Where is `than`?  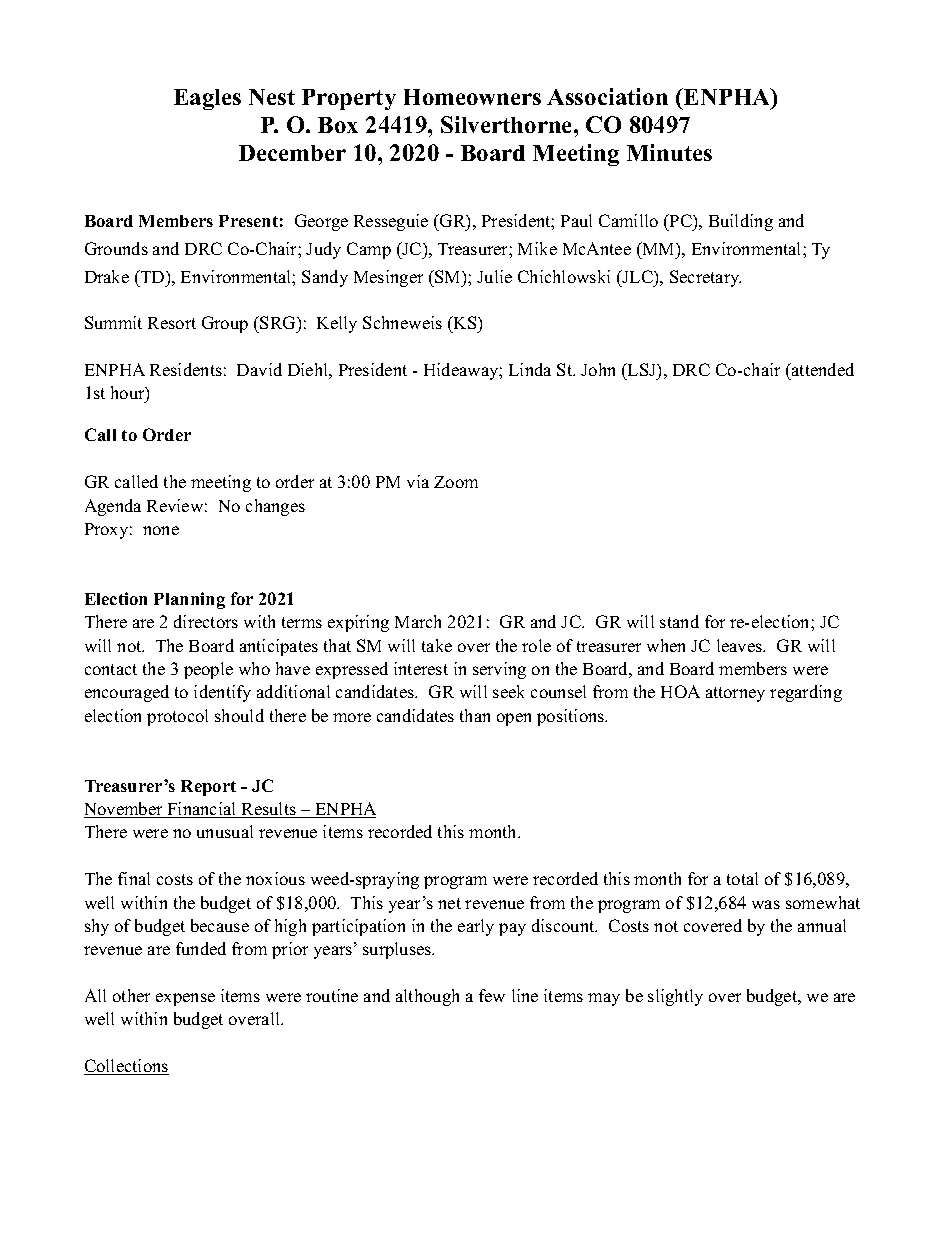 than is located at coordinates (475, 715).
